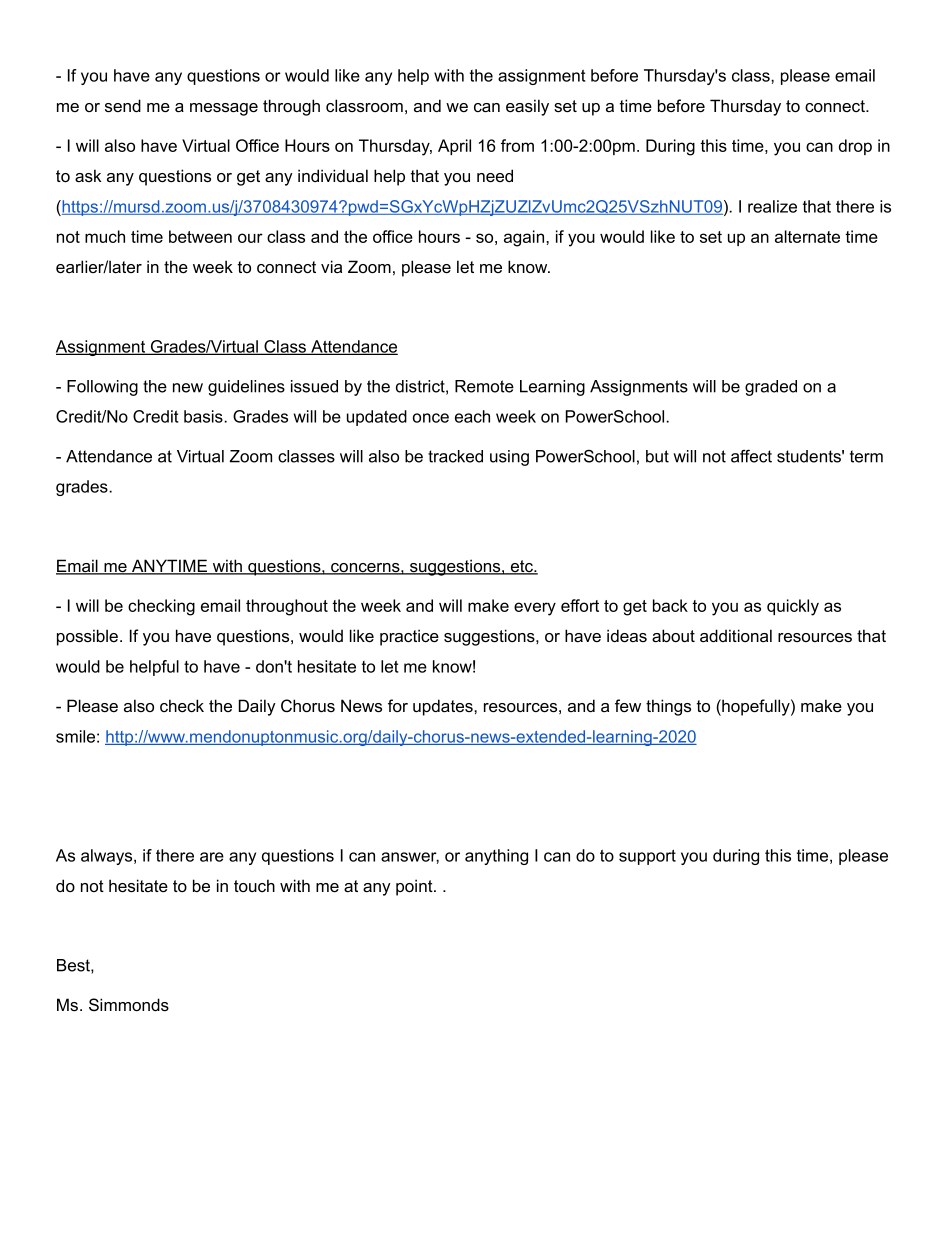 The height and width of the image is (1233, 952). I want to click on Simmonds, so click(129, 1005).
